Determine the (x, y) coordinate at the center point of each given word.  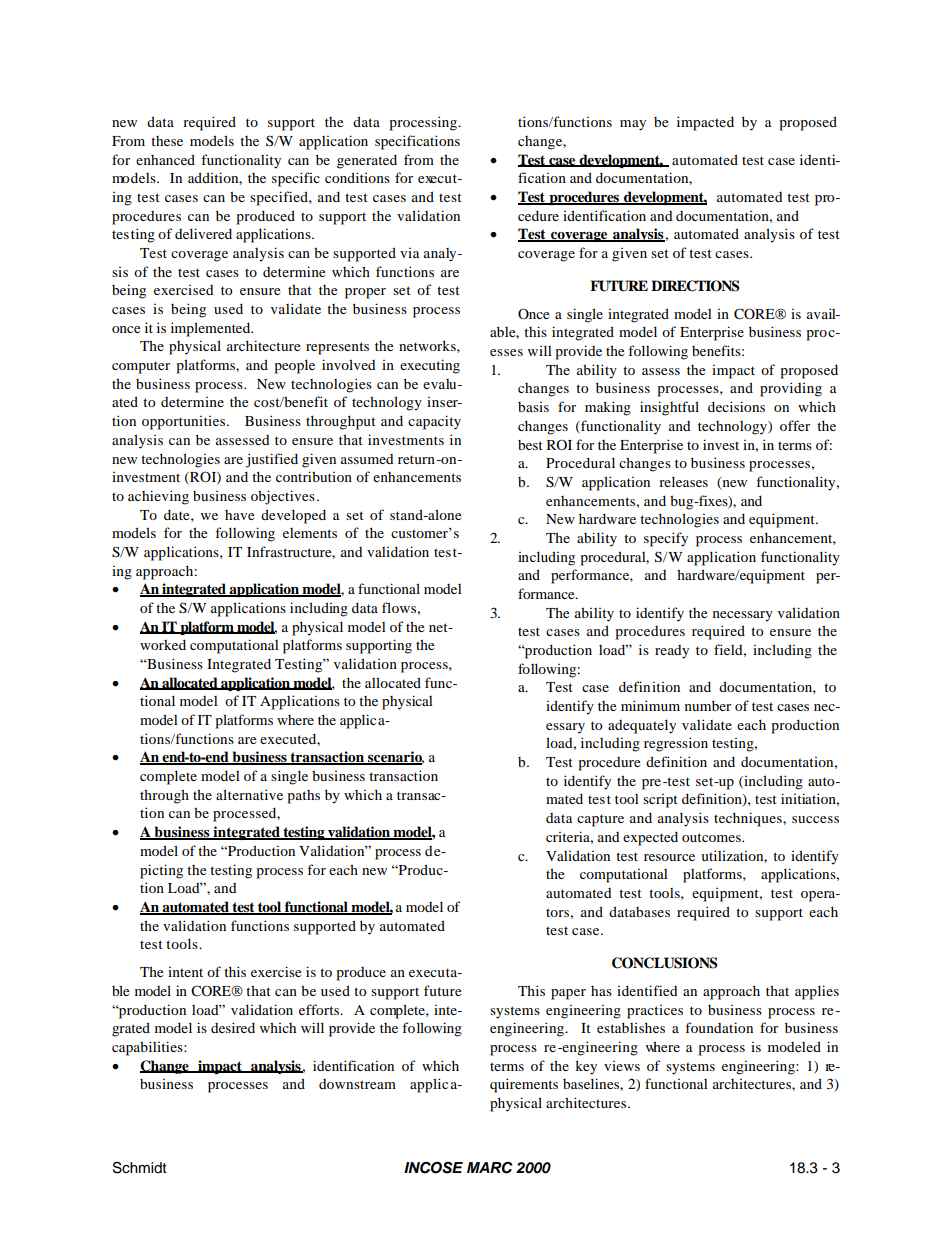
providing (791, 389)
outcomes (712, 837)
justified (272, 460)
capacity (434, 422)
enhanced (165, 159)
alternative (249, 794)
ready (672, 652)
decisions (736, 406)
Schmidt (140, 1168)
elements (310, 533)
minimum (650, 705)
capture (600, 820)
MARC (490, 1168)
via (410, 253)
